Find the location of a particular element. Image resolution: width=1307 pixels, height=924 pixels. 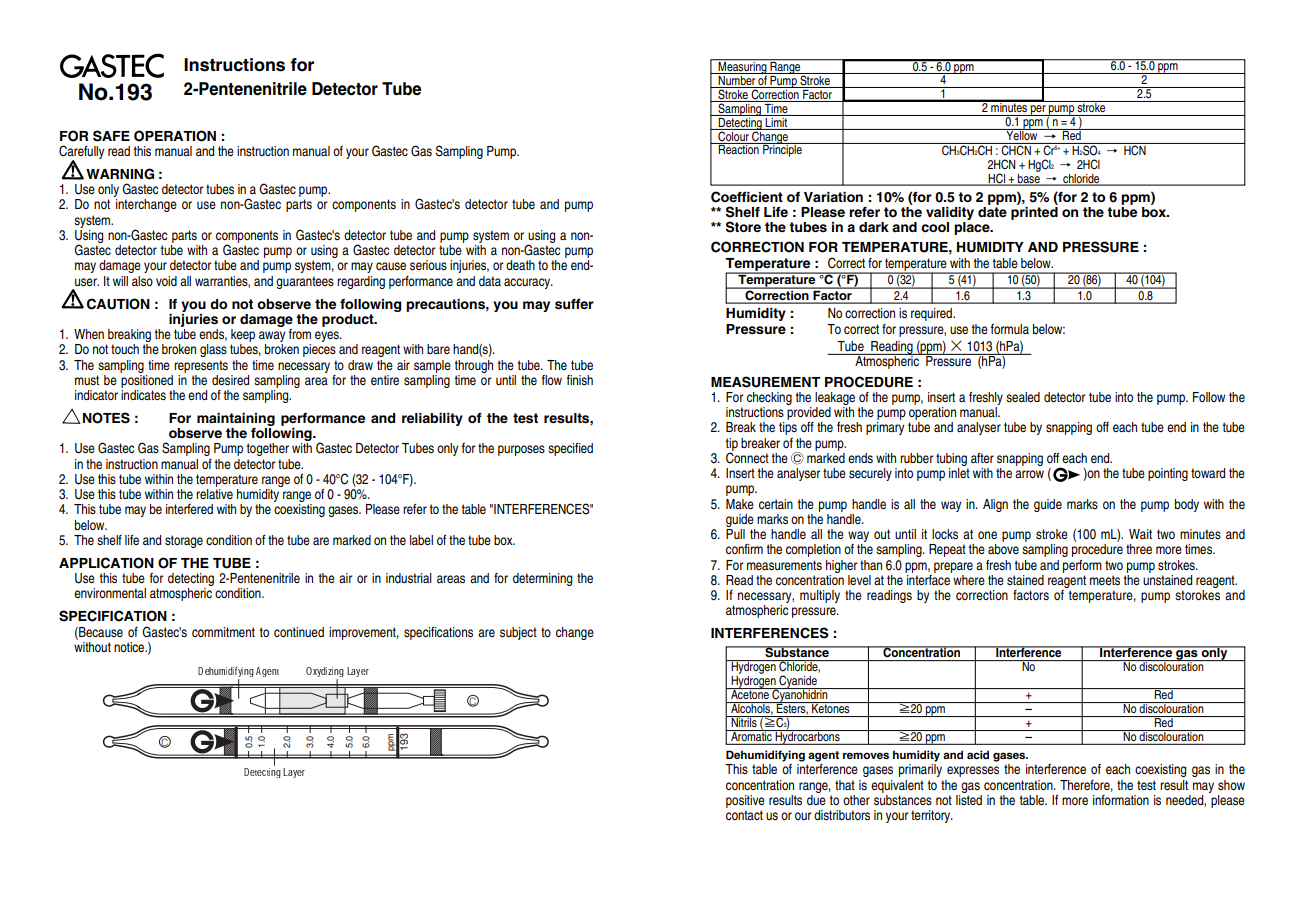

Number is located at coordinates (737, 79).
